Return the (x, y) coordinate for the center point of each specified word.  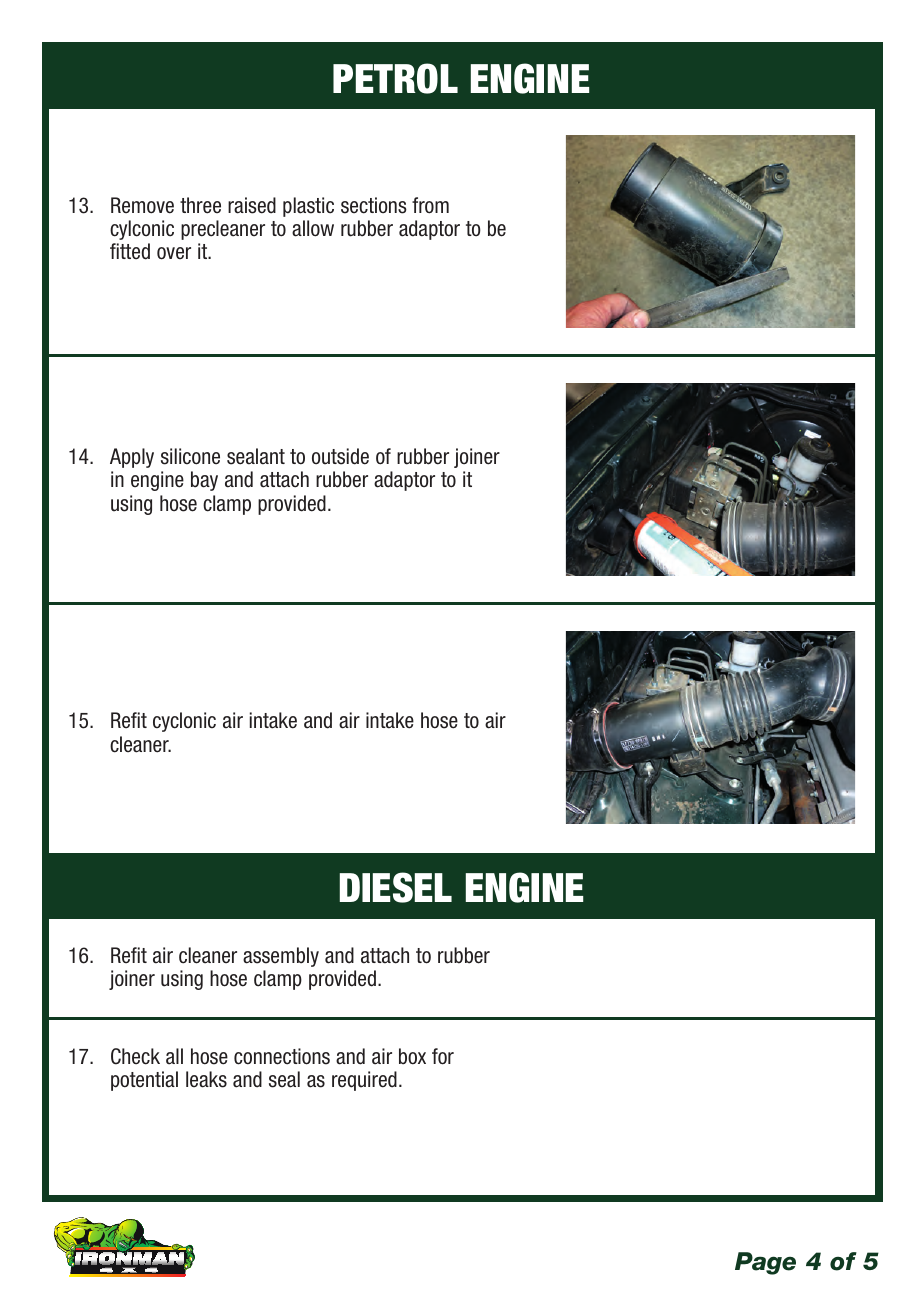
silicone (190, 456)
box (412, 1056)
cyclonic (184, 722)
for (443, 1056)
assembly (281, 957)
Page (765, 1263)
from (430, 205)
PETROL (395, 78)
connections (282, 1056)
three (200, 205)
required (364, 1081)
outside (340, 456)
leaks (206, 1079)
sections (374, 205)
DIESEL (396, 887)
